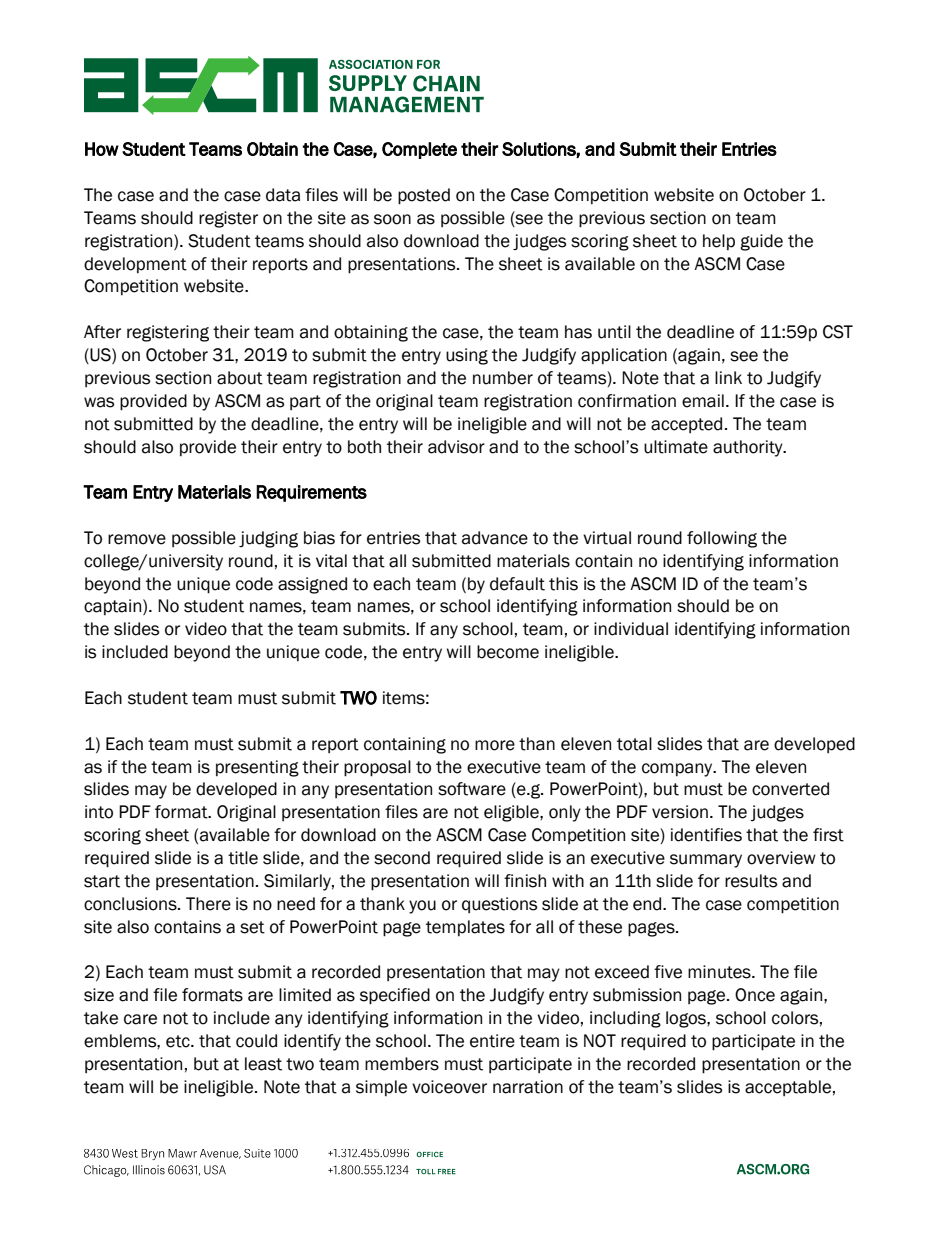  What do you see at coordinates (456, 447) in the screenshot?
I see `advisor` at bounding box center [456, 447].
